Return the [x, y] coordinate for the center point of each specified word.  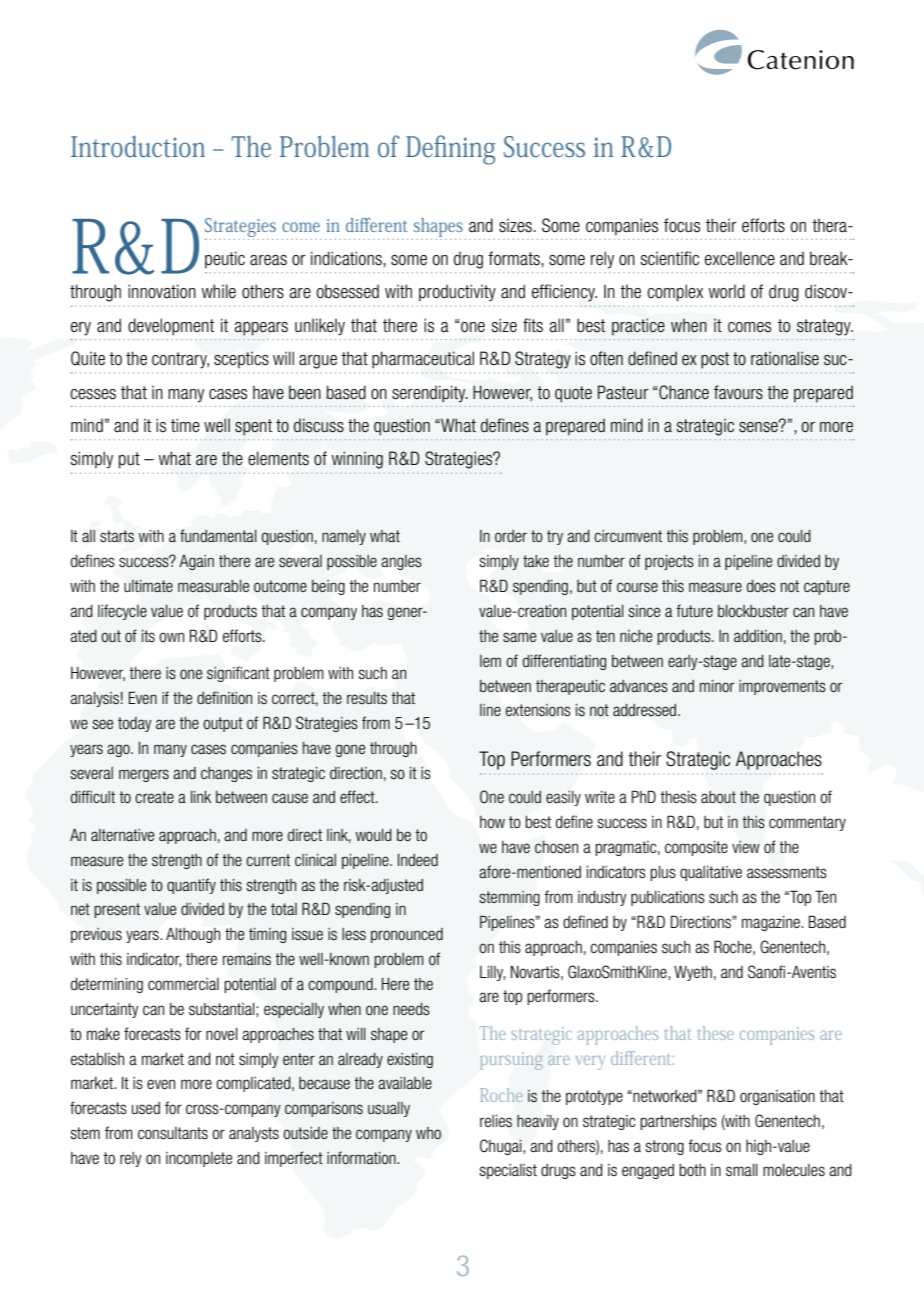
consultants [173, 1133]
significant [238, 674]
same [519, 637]
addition [758, 636]
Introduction [138, 147]
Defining [450, 150]
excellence [740, 258]
